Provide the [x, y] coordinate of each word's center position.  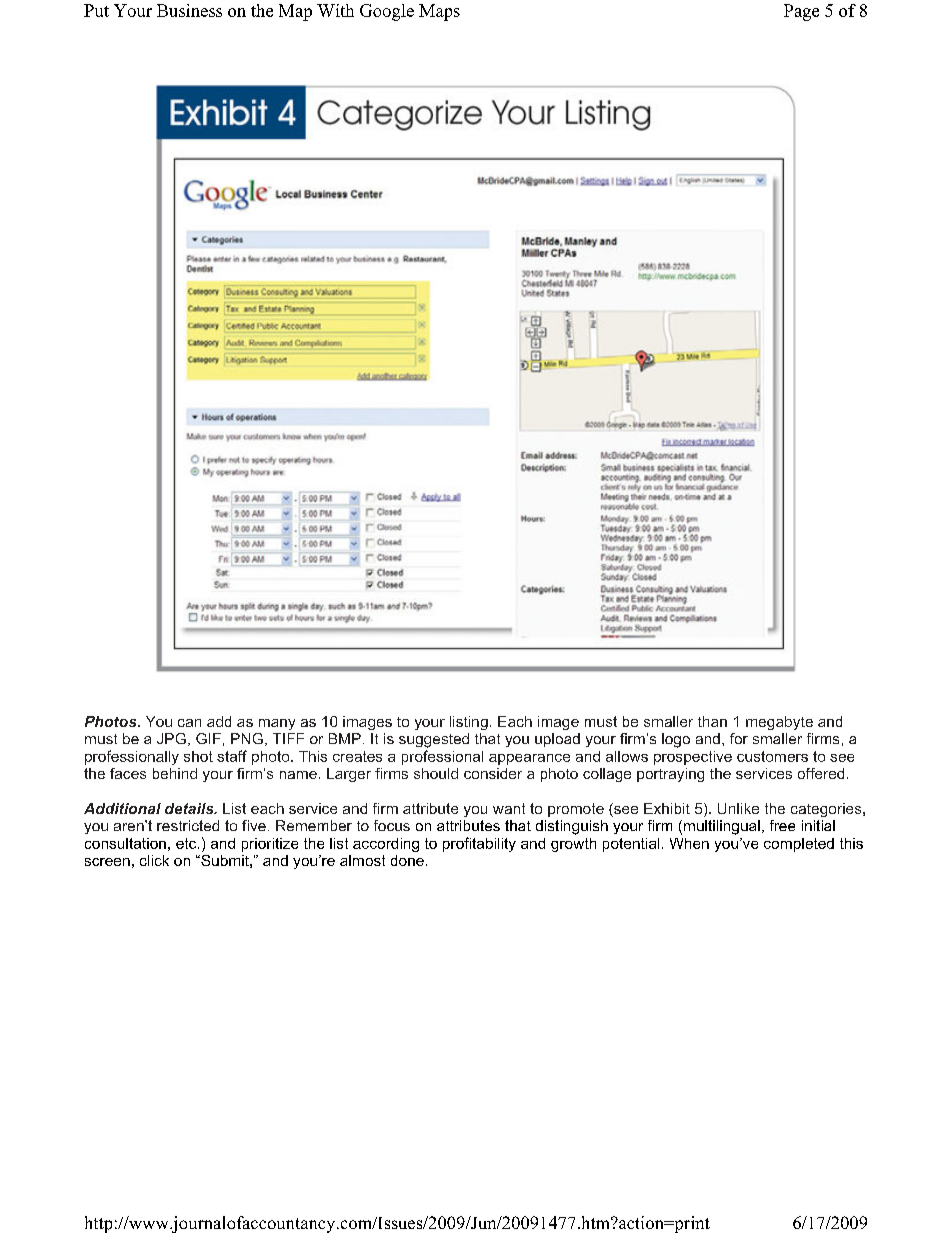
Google [387, 12]
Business [189, 10]
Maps [439, 12]
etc [187, 843]
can [189, 723]
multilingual [722, 827]
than [712, 721]
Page [801, 12]
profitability [479, 844]
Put [96, 10]
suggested [434, 740]
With [335, 10]
